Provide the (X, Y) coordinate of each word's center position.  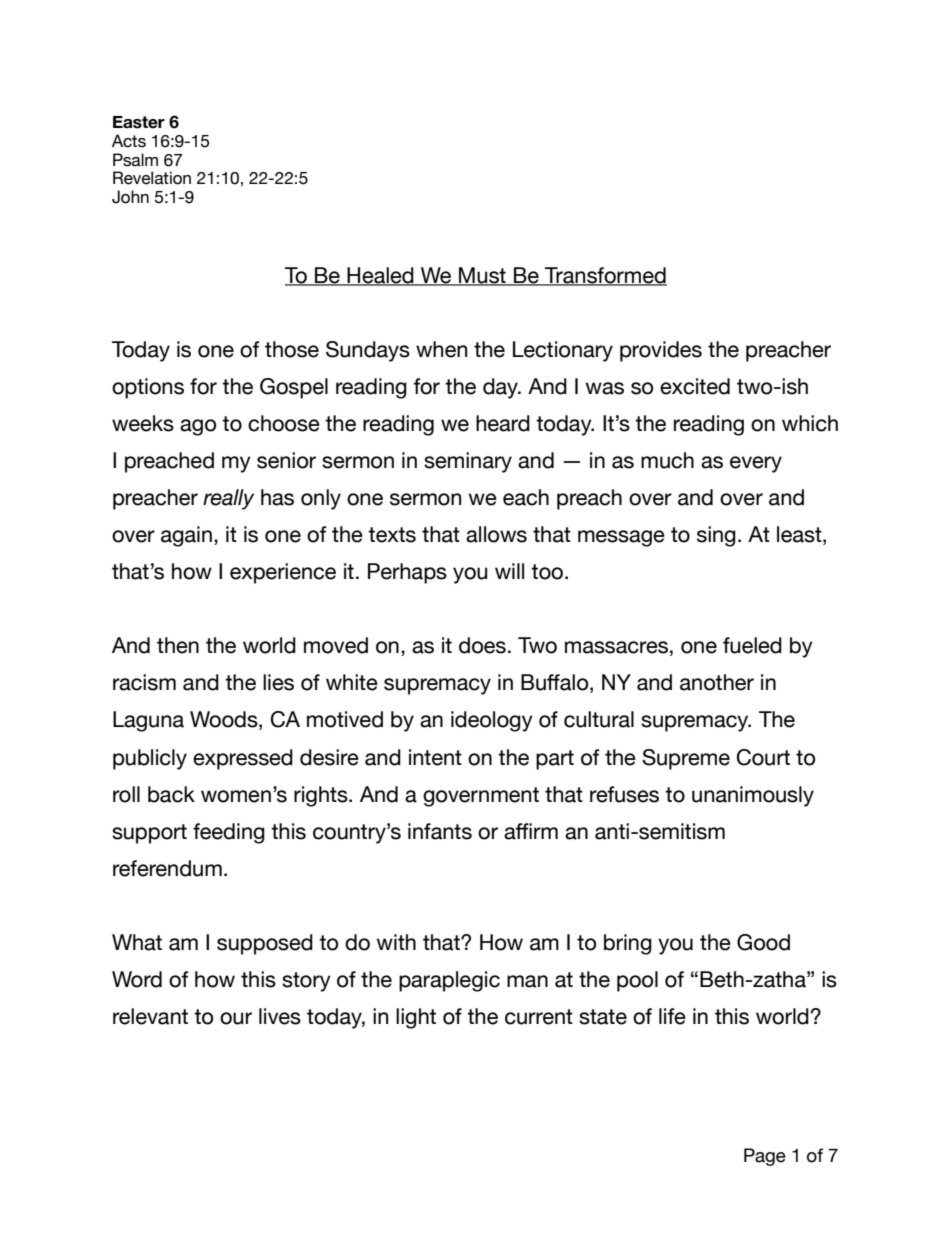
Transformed (605, 276)
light (416, 1018)
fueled (752, 645)
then (178, 645)
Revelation (152, 178)
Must (482, 276)
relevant (150, 1016)
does (482, 645)
